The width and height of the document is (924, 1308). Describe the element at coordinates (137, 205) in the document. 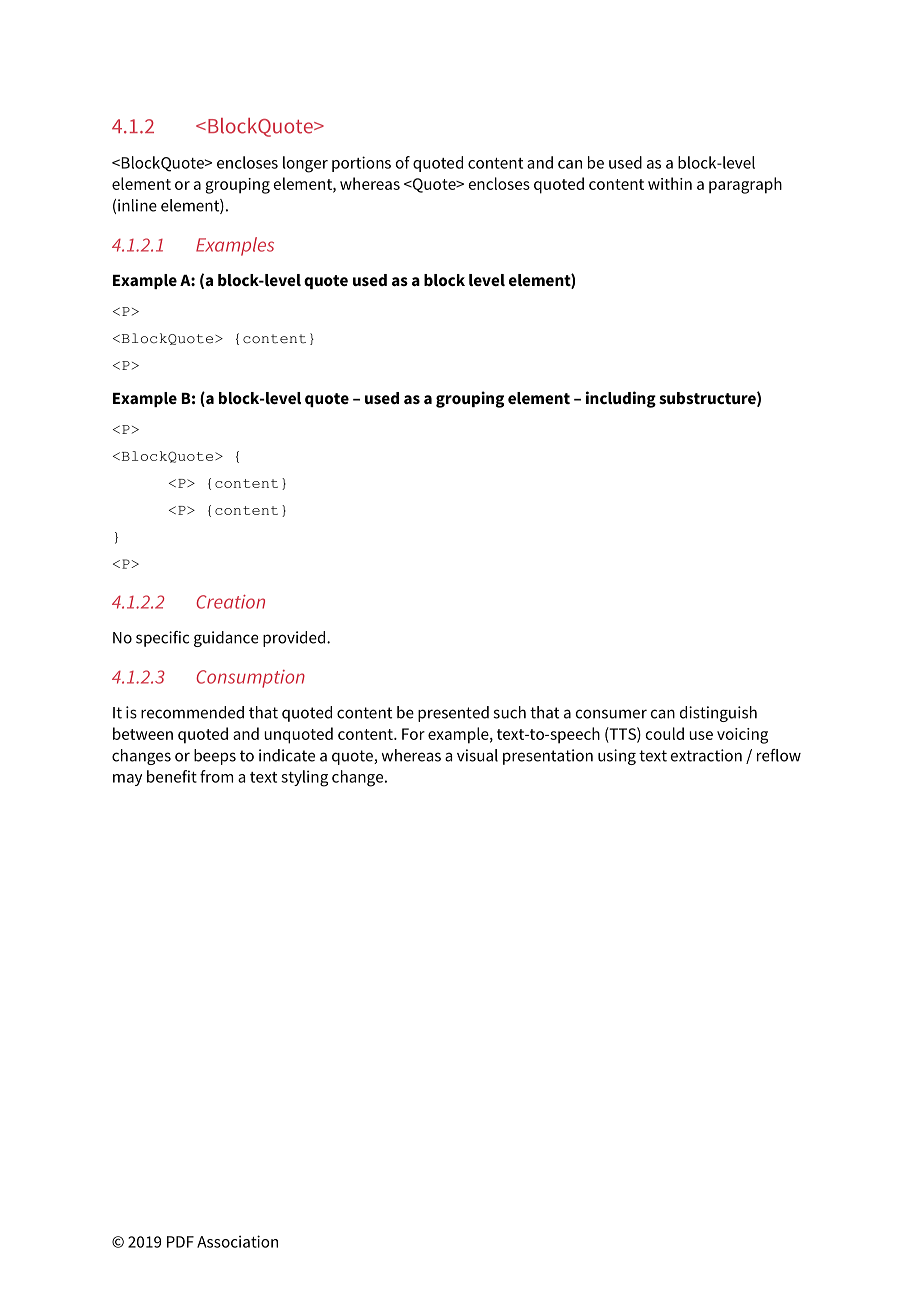

I see `inline` at that location.
